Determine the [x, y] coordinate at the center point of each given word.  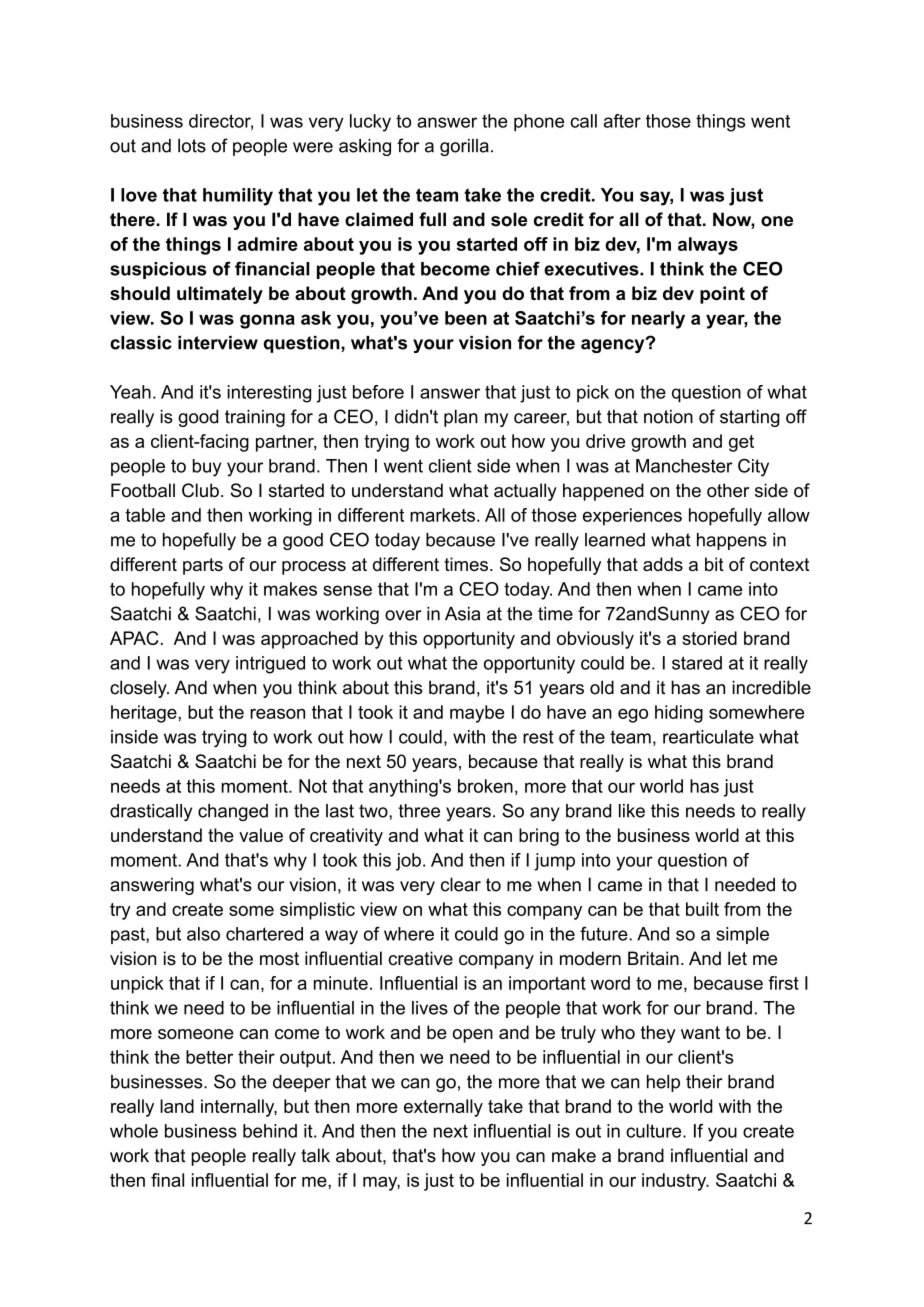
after [622, 121]
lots [192, 146]
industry [675, 1182]
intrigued [270, 665]
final [167, 1180]
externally [443, 1108]
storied [709, 638]
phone [539, 123]
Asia [462, 614]
